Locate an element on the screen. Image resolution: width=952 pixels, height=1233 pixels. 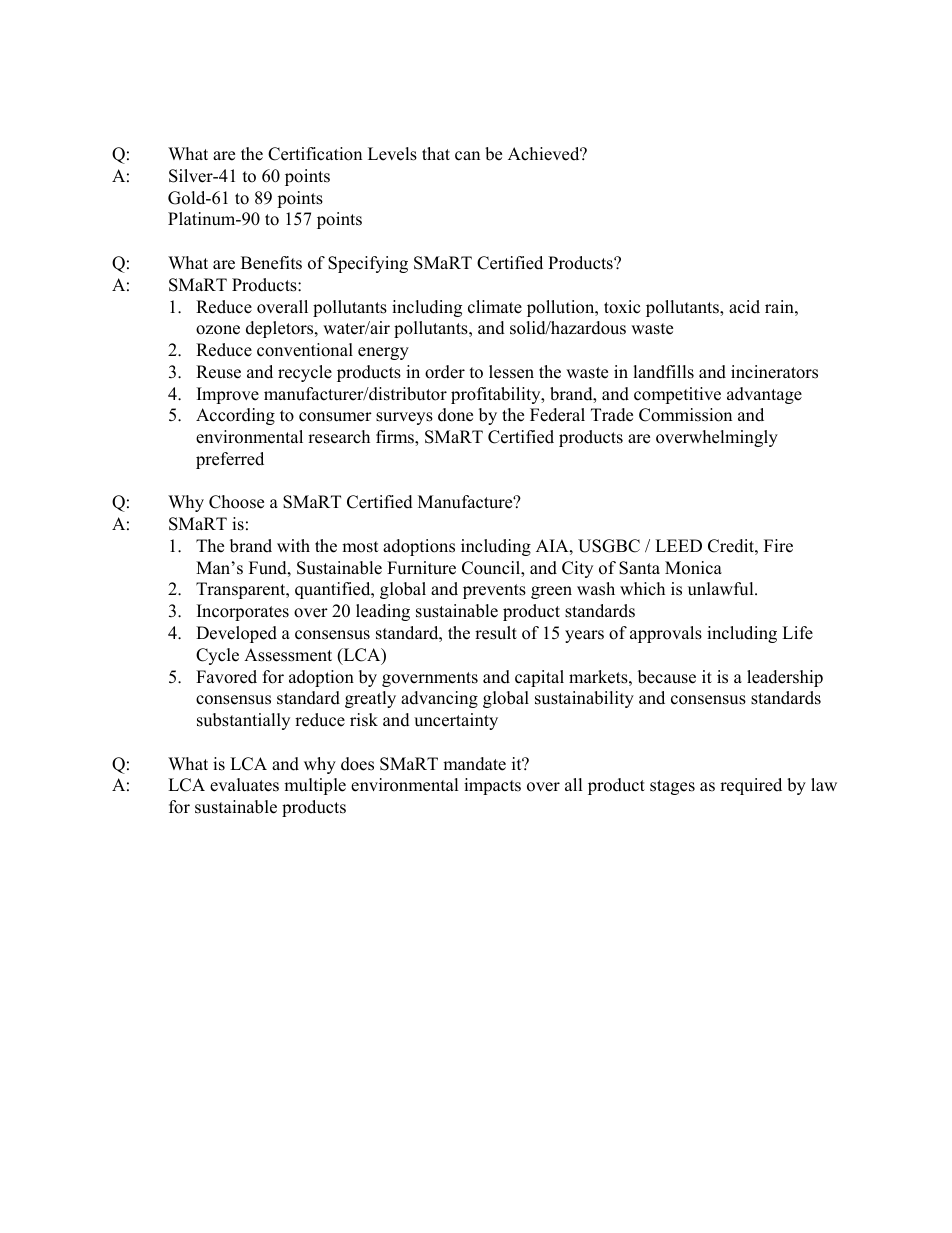
can is located at coordinates (467, 156).
